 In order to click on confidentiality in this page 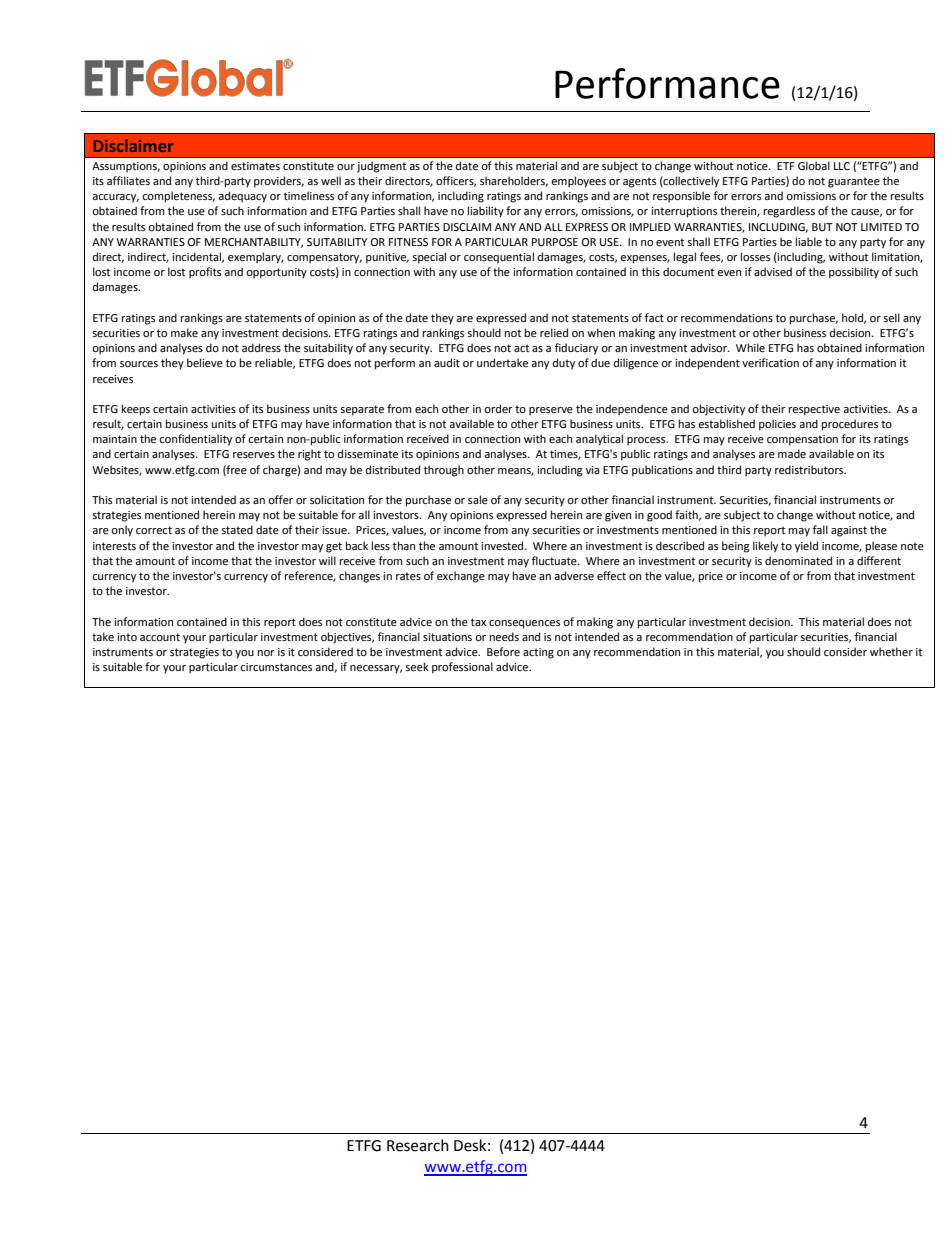, I will do `click(195, 440)`.
